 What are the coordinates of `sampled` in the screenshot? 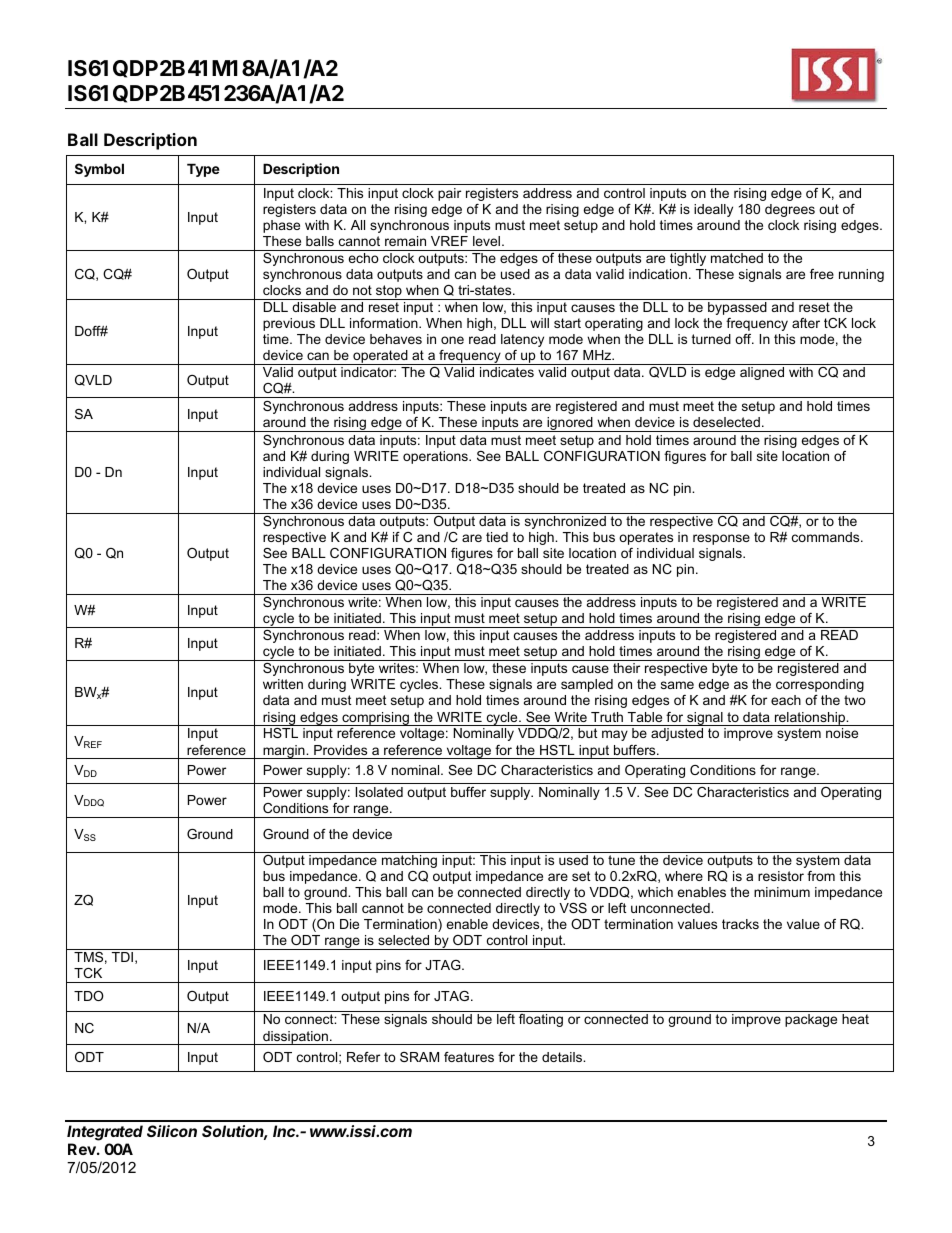 It's located at (587, 685).
